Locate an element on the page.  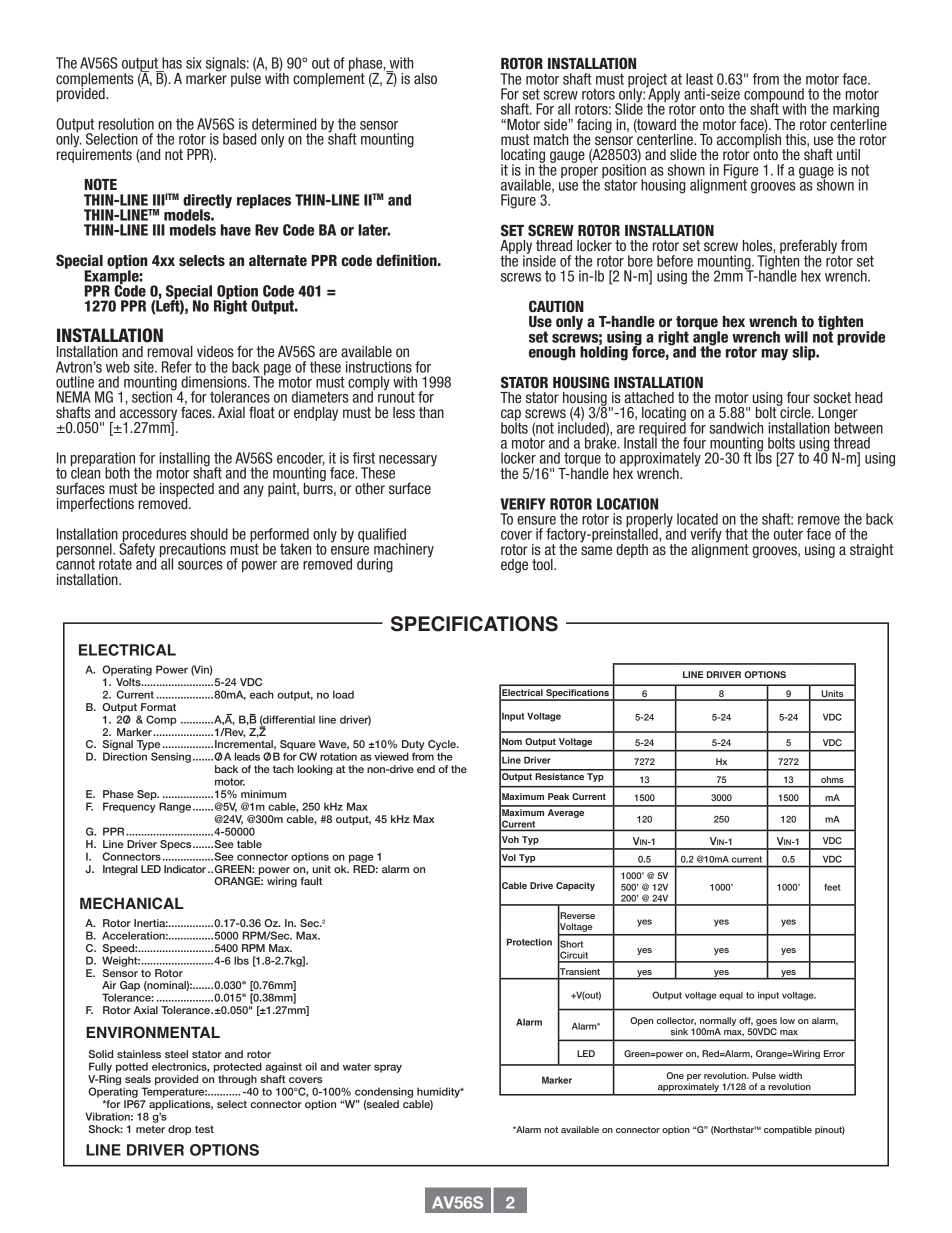
Peak is located at coordinates (558, 796).
